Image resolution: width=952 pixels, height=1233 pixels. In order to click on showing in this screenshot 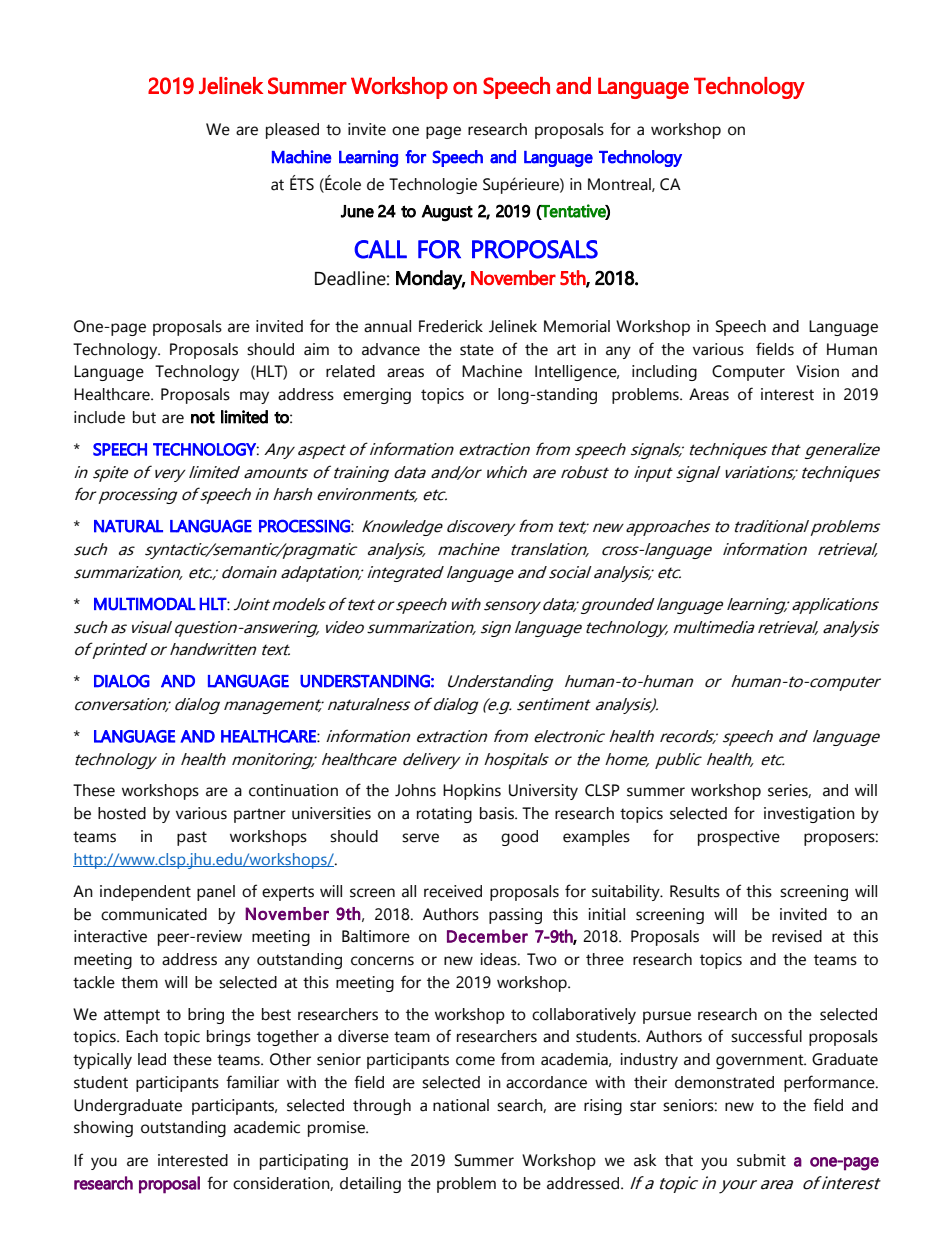, I will do `click(103, 1129)`.
